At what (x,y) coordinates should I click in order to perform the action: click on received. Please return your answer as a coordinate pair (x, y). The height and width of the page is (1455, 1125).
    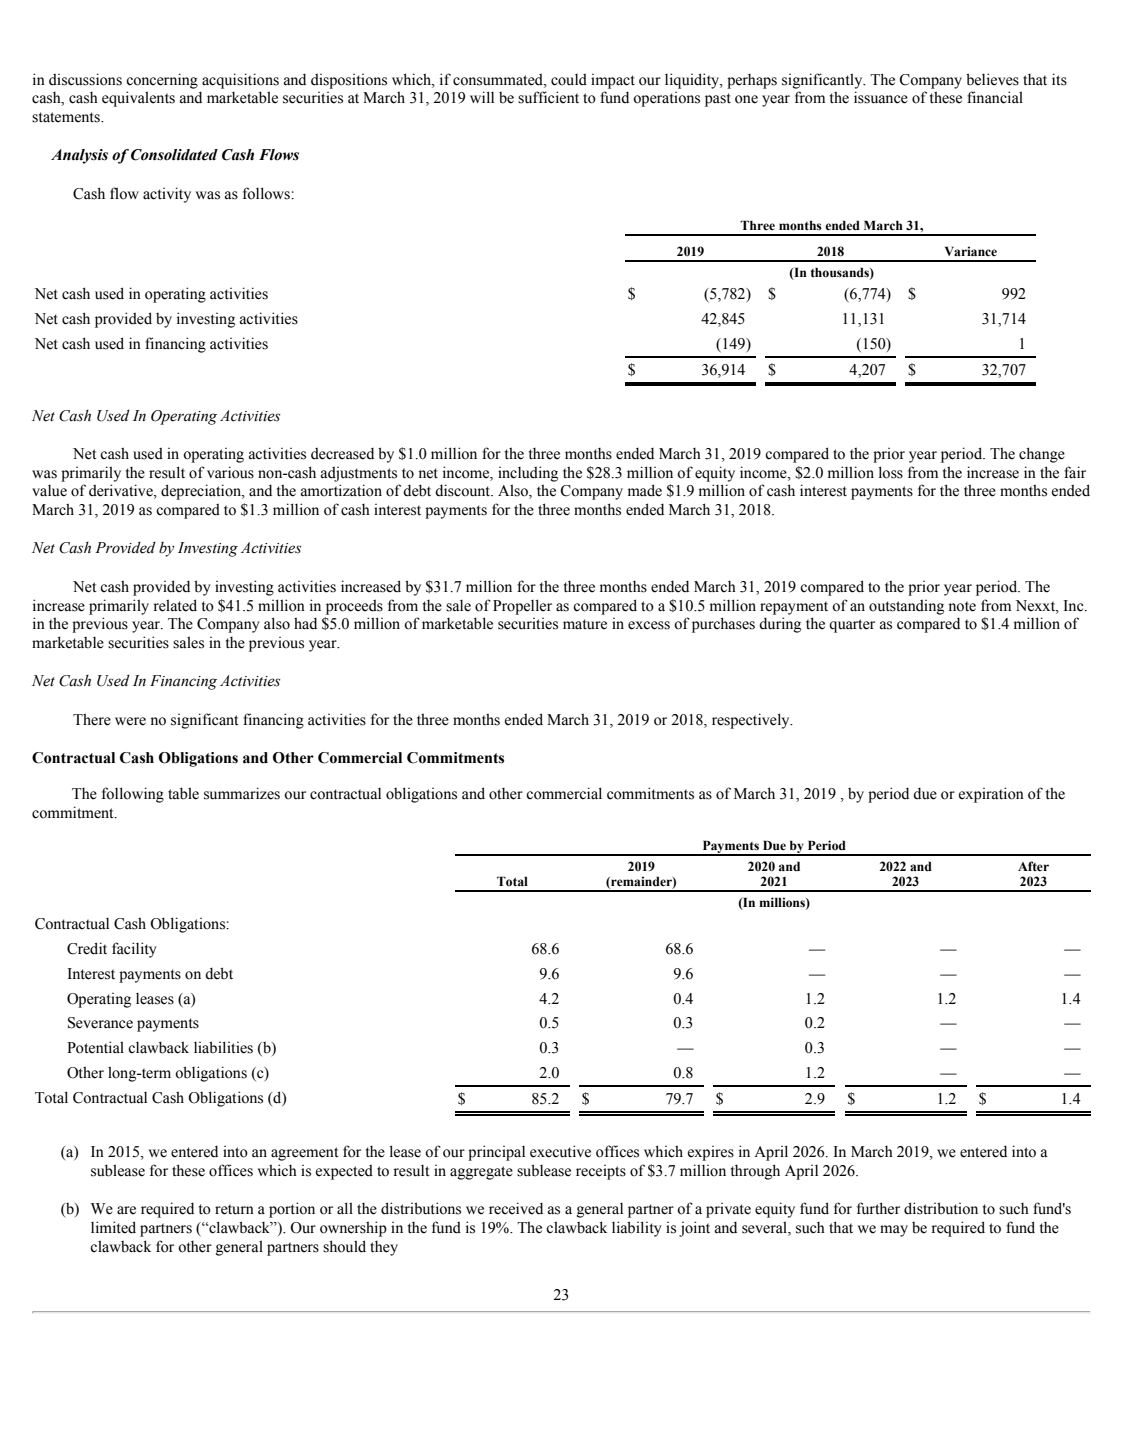
    Looking at the image, I should click on (516, 1208).
